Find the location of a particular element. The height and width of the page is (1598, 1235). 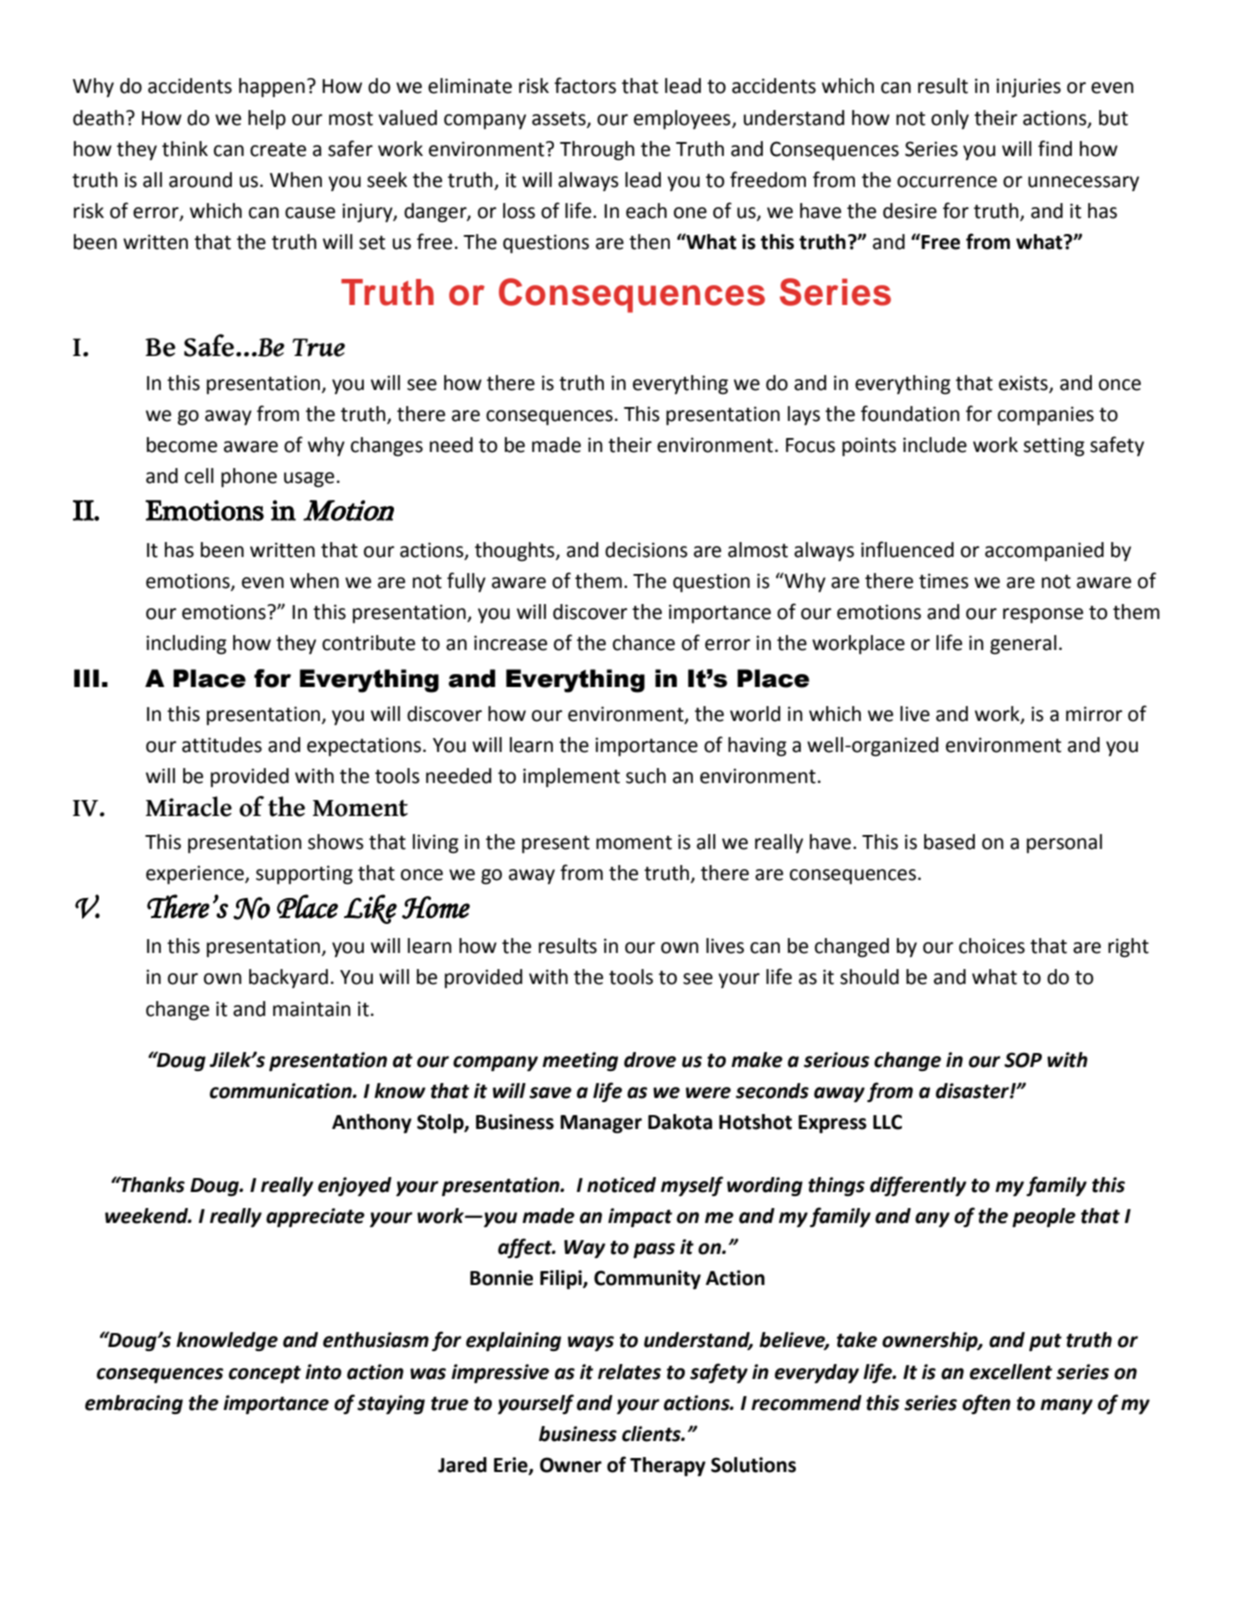

backyard is located at coordinates (288, 978).
